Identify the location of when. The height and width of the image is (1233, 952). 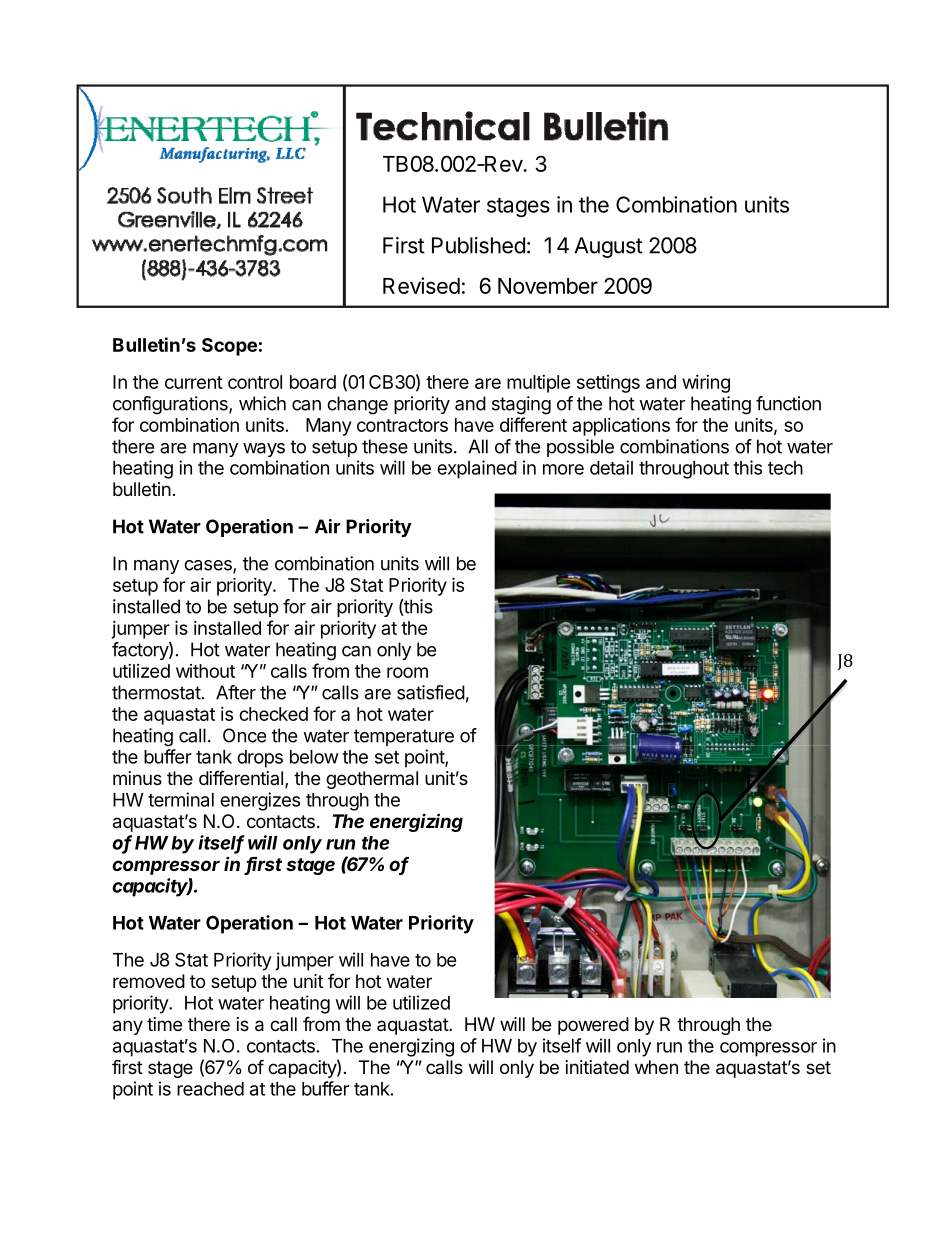
(656, 1067).
